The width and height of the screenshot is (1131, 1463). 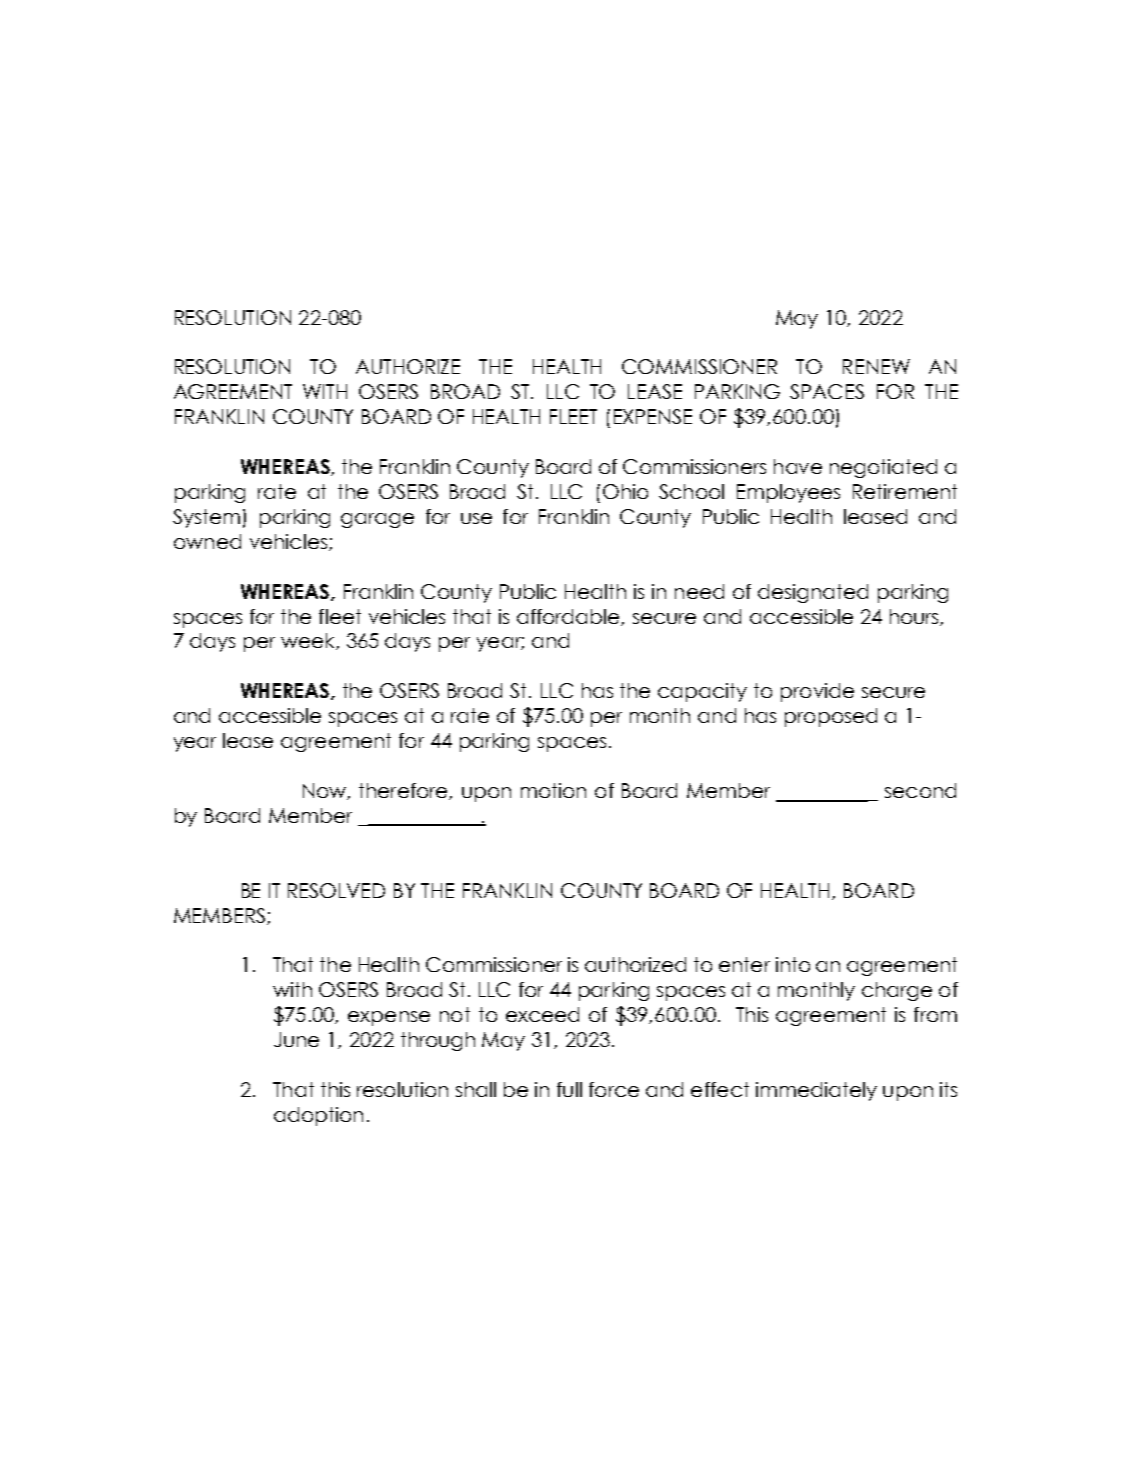 I want to click on full, so click(x=569, y=1089).
